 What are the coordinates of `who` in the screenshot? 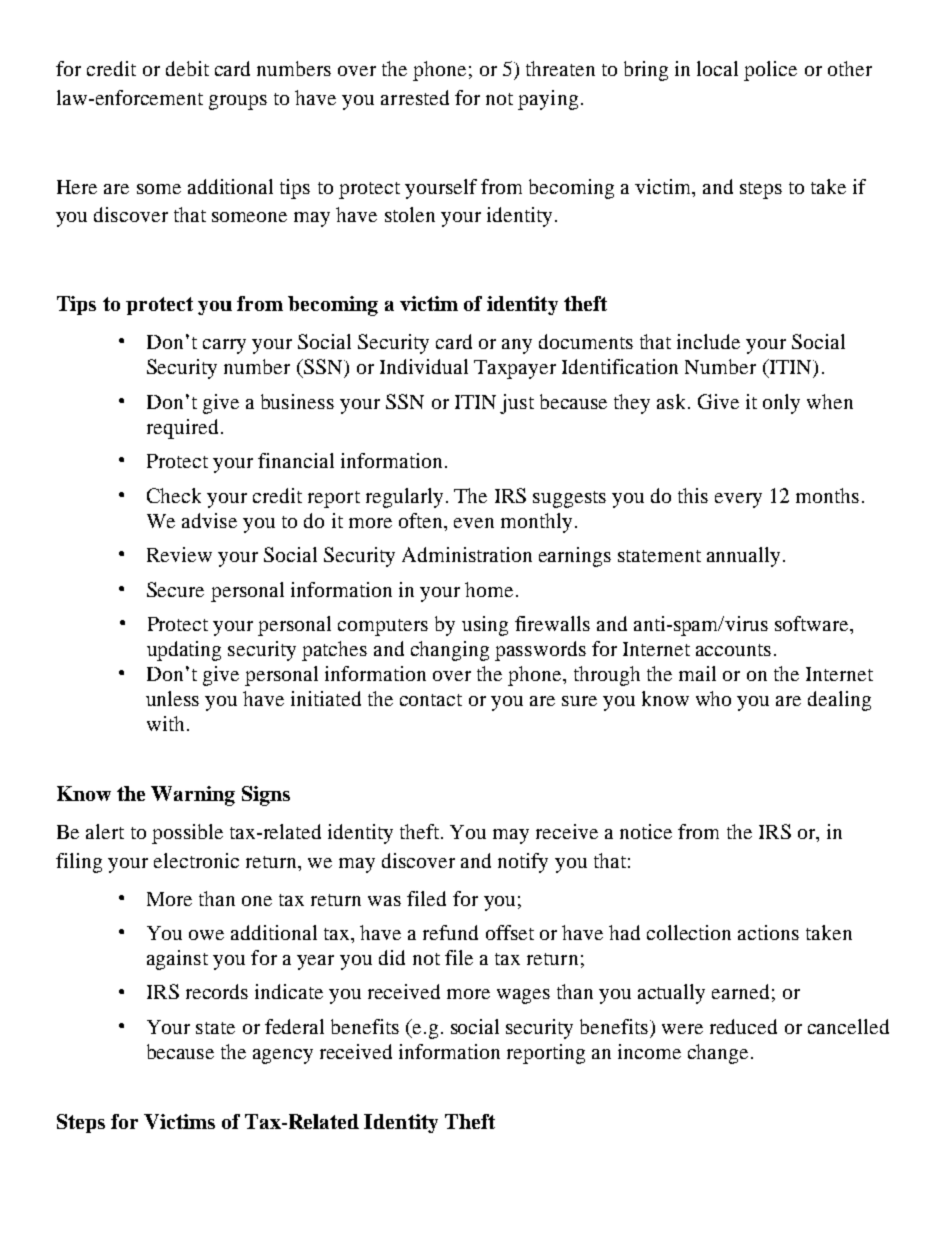 It's located at (713, 698).
